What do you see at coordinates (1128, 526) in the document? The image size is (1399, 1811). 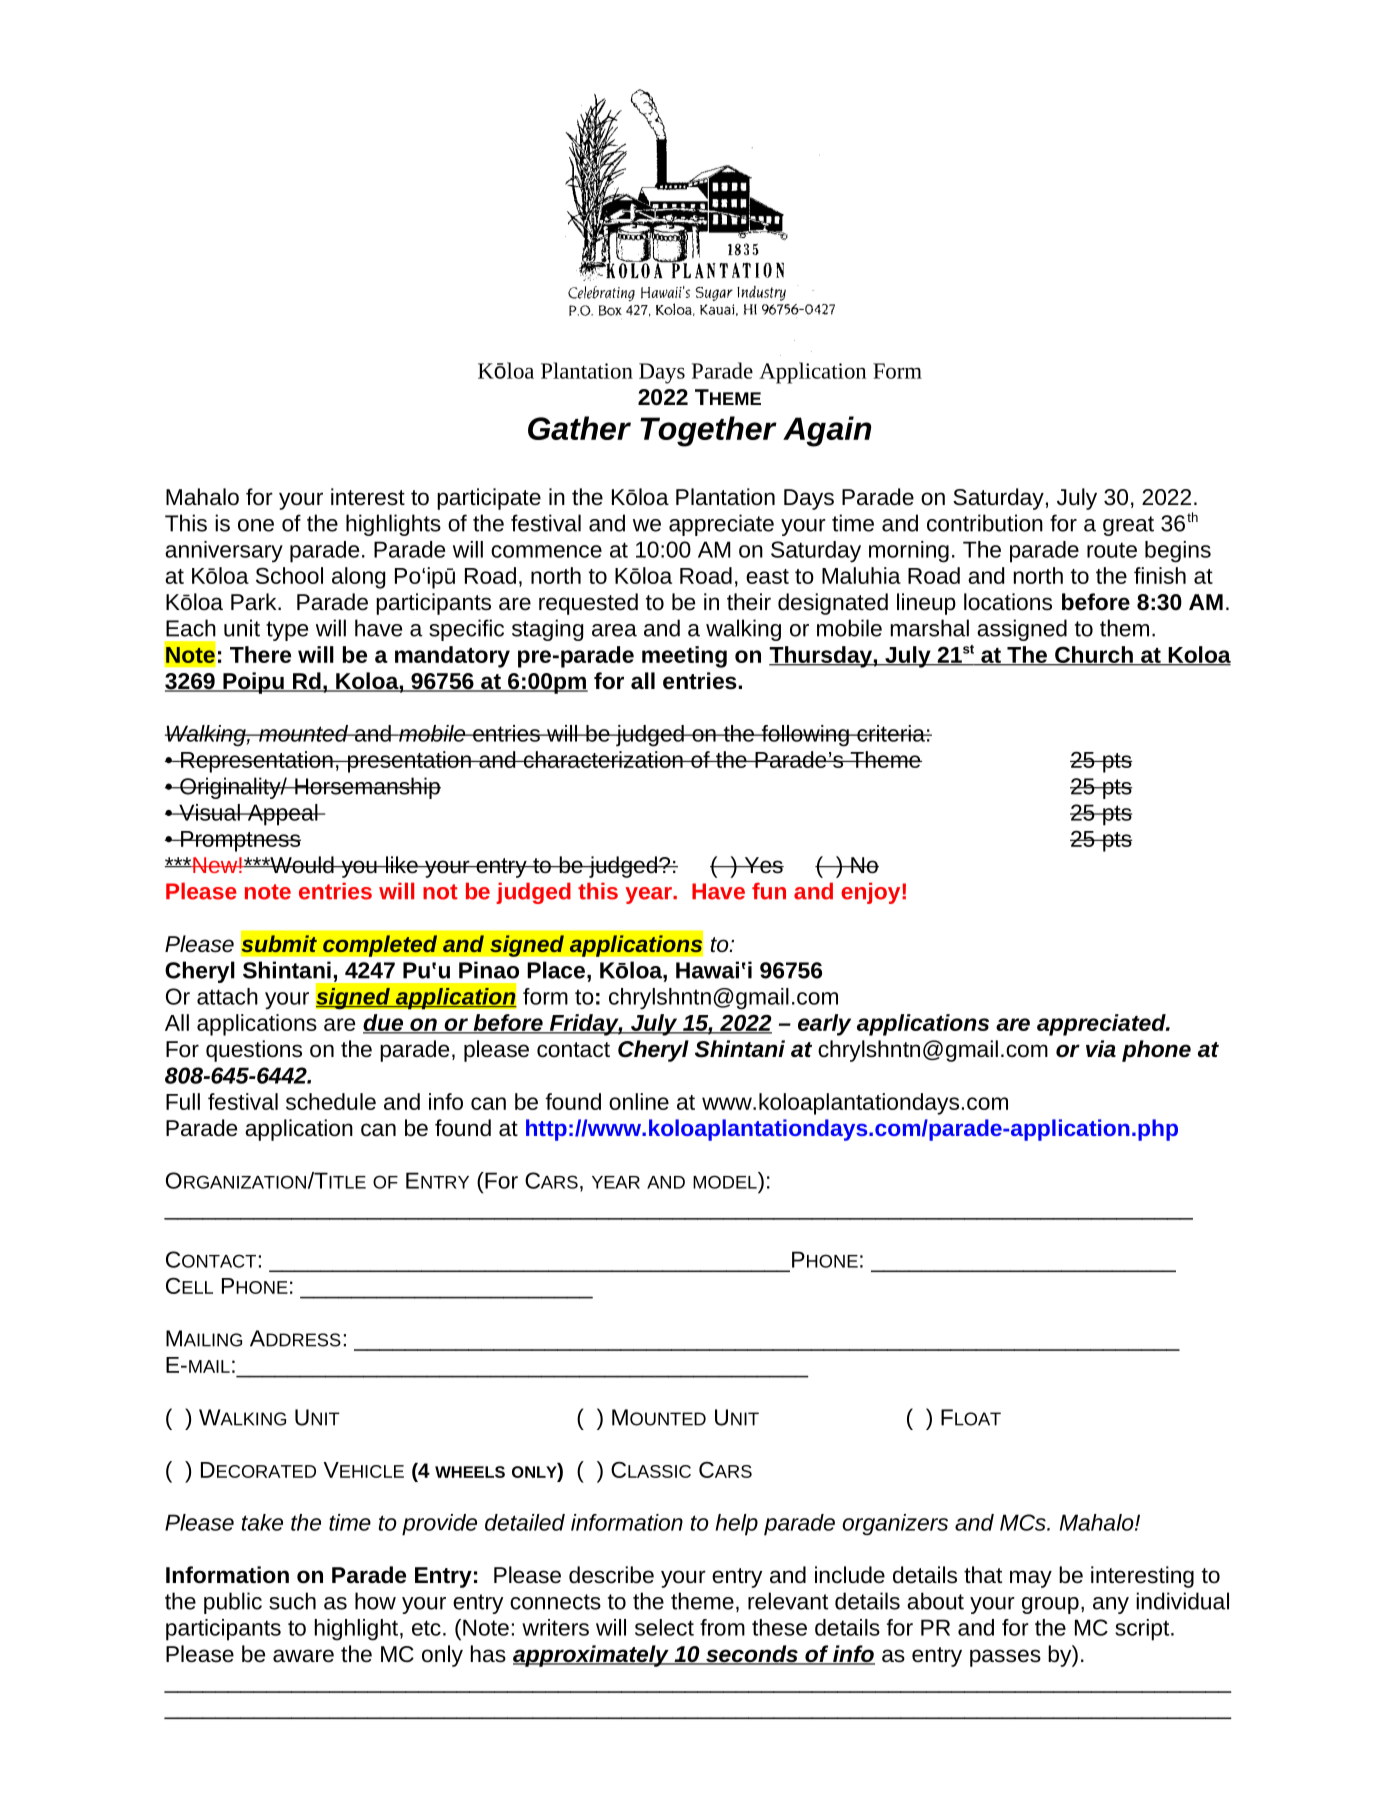 I see `great` at bounding box center [1128, 526].
